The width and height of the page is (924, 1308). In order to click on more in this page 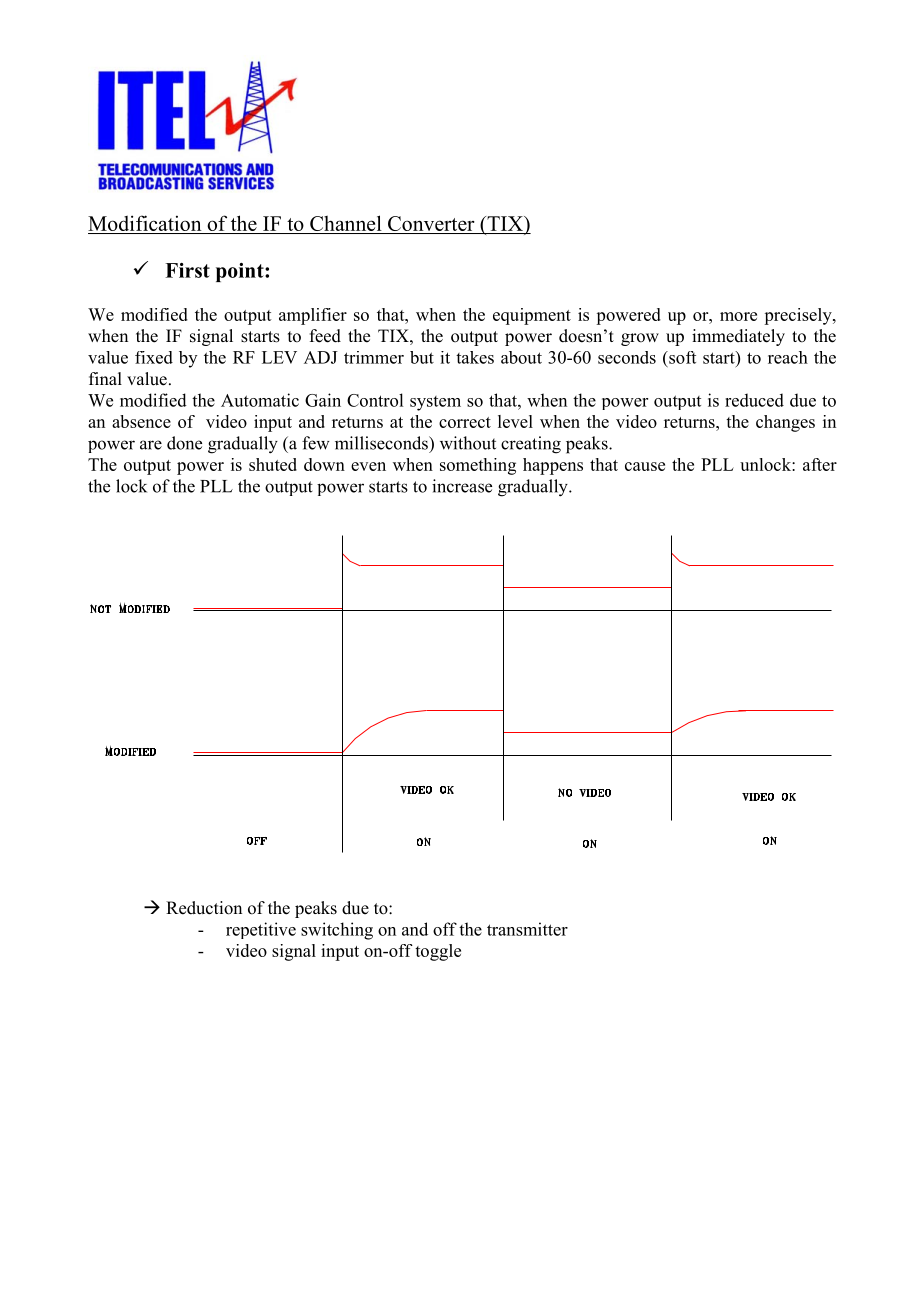, I will do `click(738, 316)`.
